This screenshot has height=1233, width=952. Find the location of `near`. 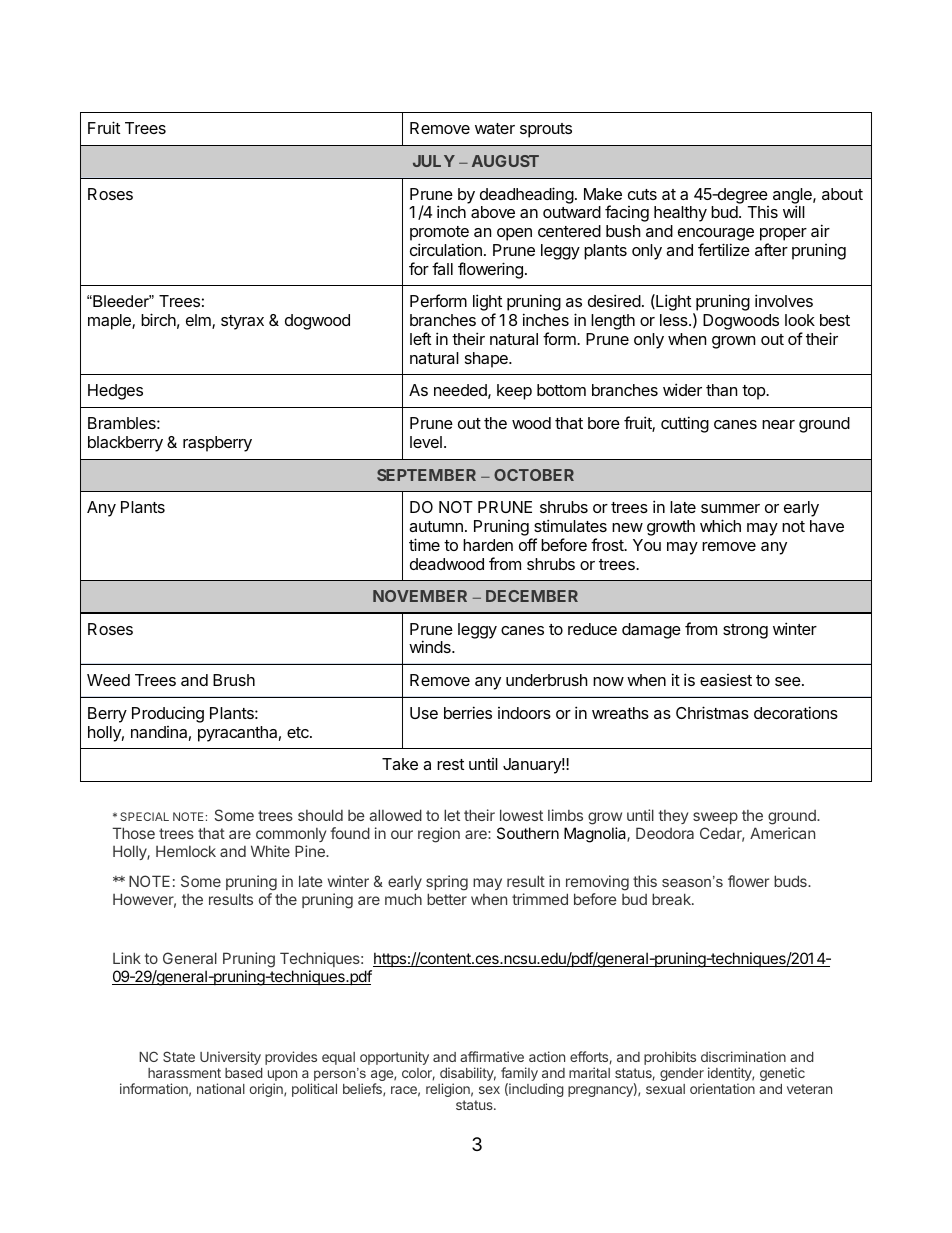

near is located at coordinates (778, 424).
